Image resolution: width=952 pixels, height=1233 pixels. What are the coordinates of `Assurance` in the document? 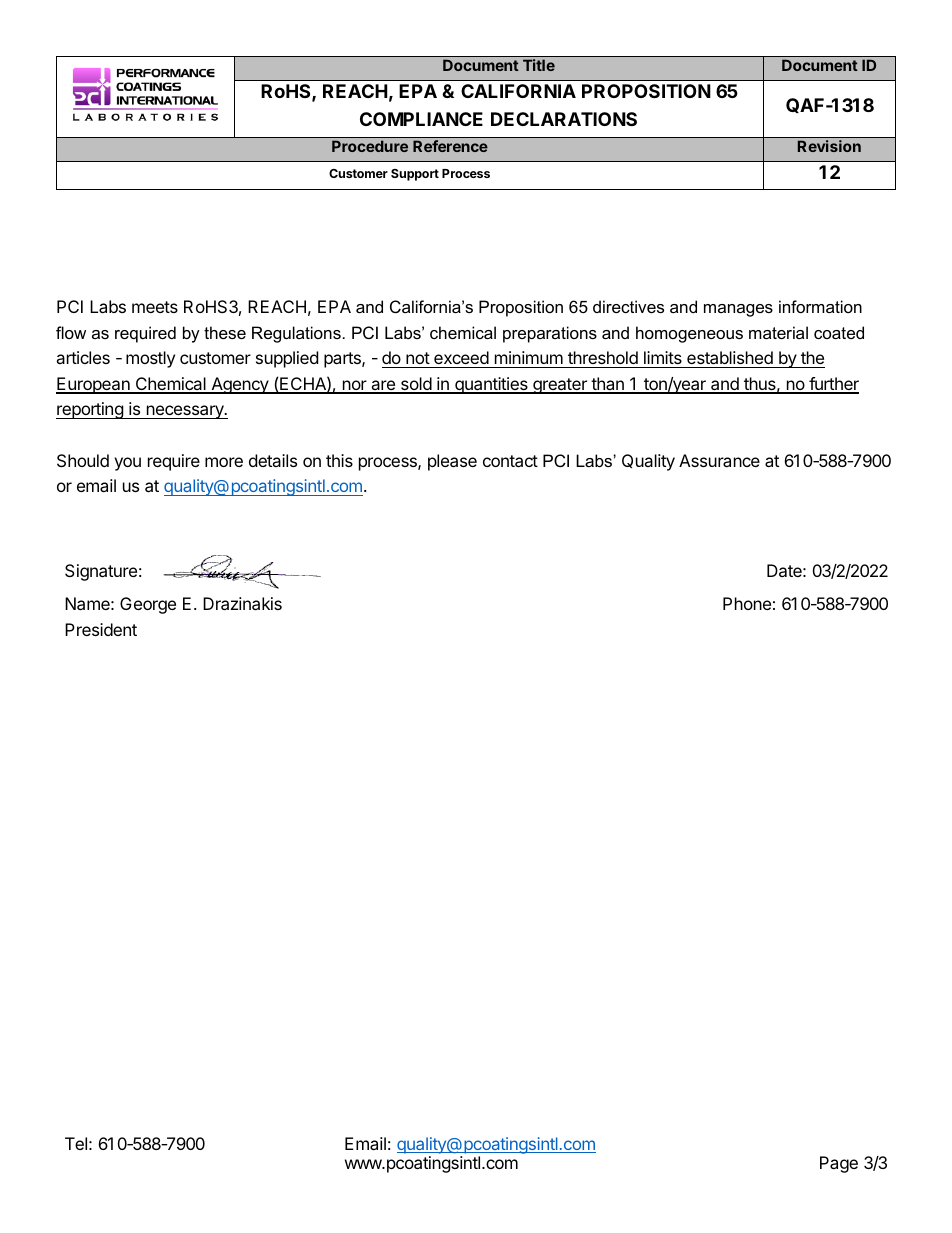 It's located at (719, 460).
